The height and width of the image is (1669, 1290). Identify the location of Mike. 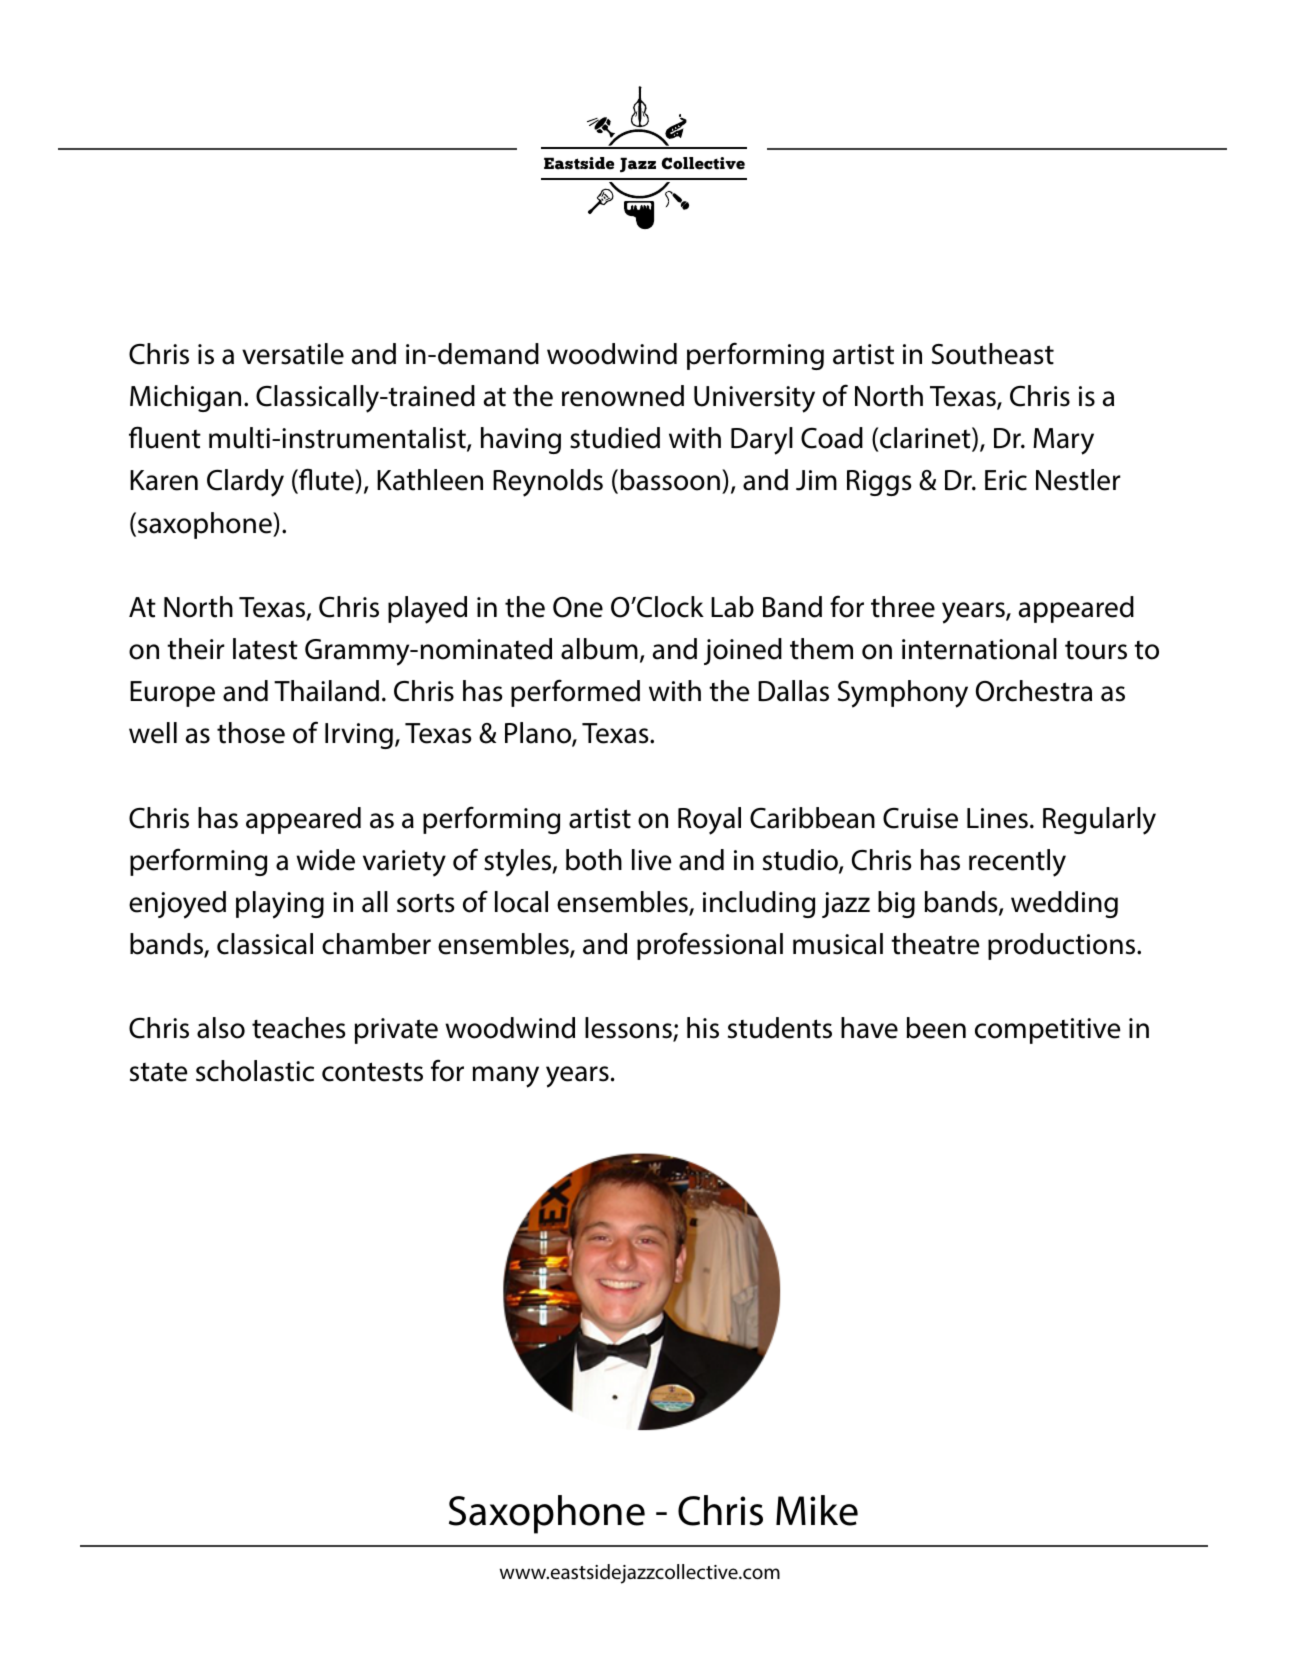
(817, 1510).
